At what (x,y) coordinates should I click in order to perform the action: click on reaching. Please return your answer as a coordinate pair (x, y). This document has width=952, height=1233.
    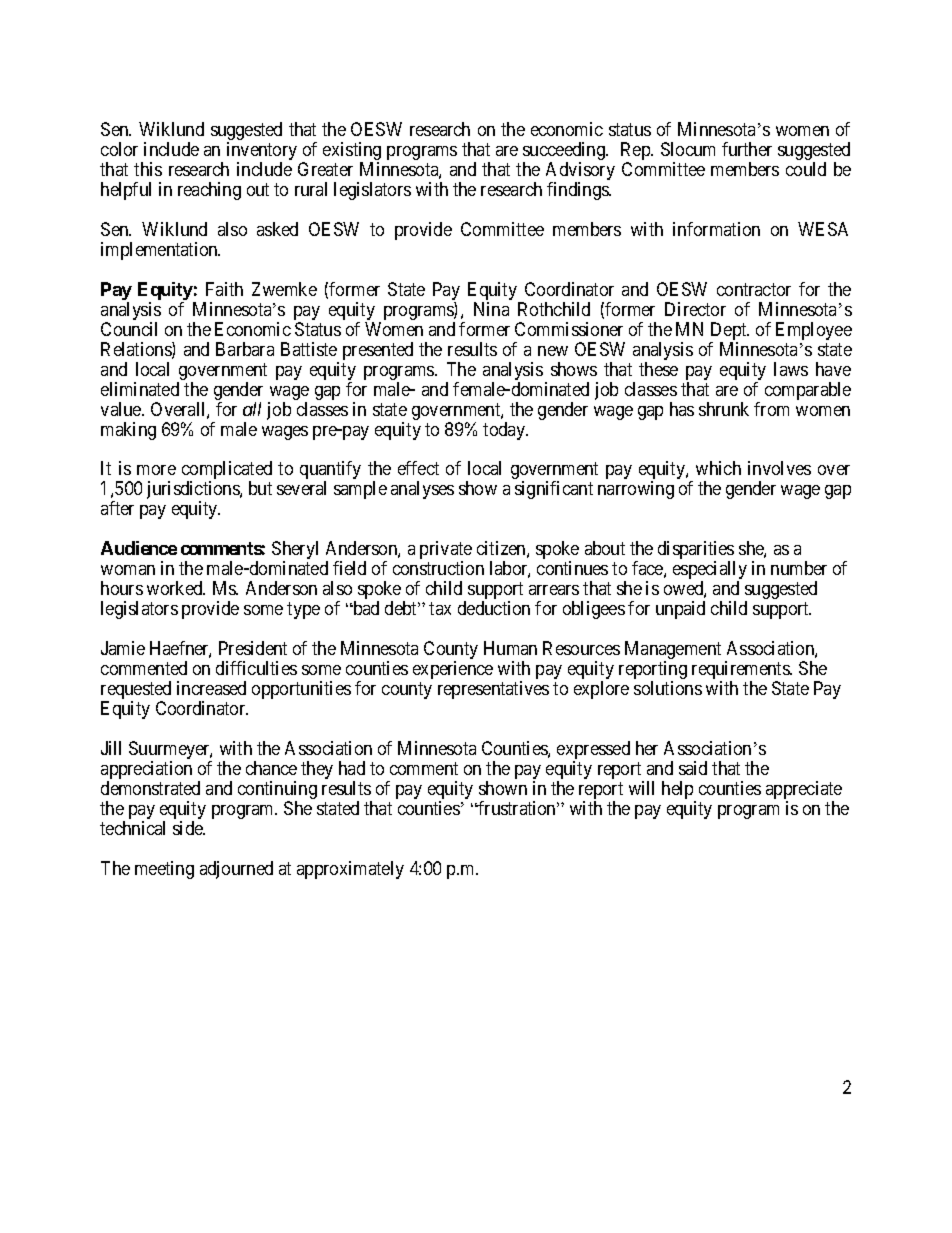
    Looking at the image, I should click on (209, 191).
